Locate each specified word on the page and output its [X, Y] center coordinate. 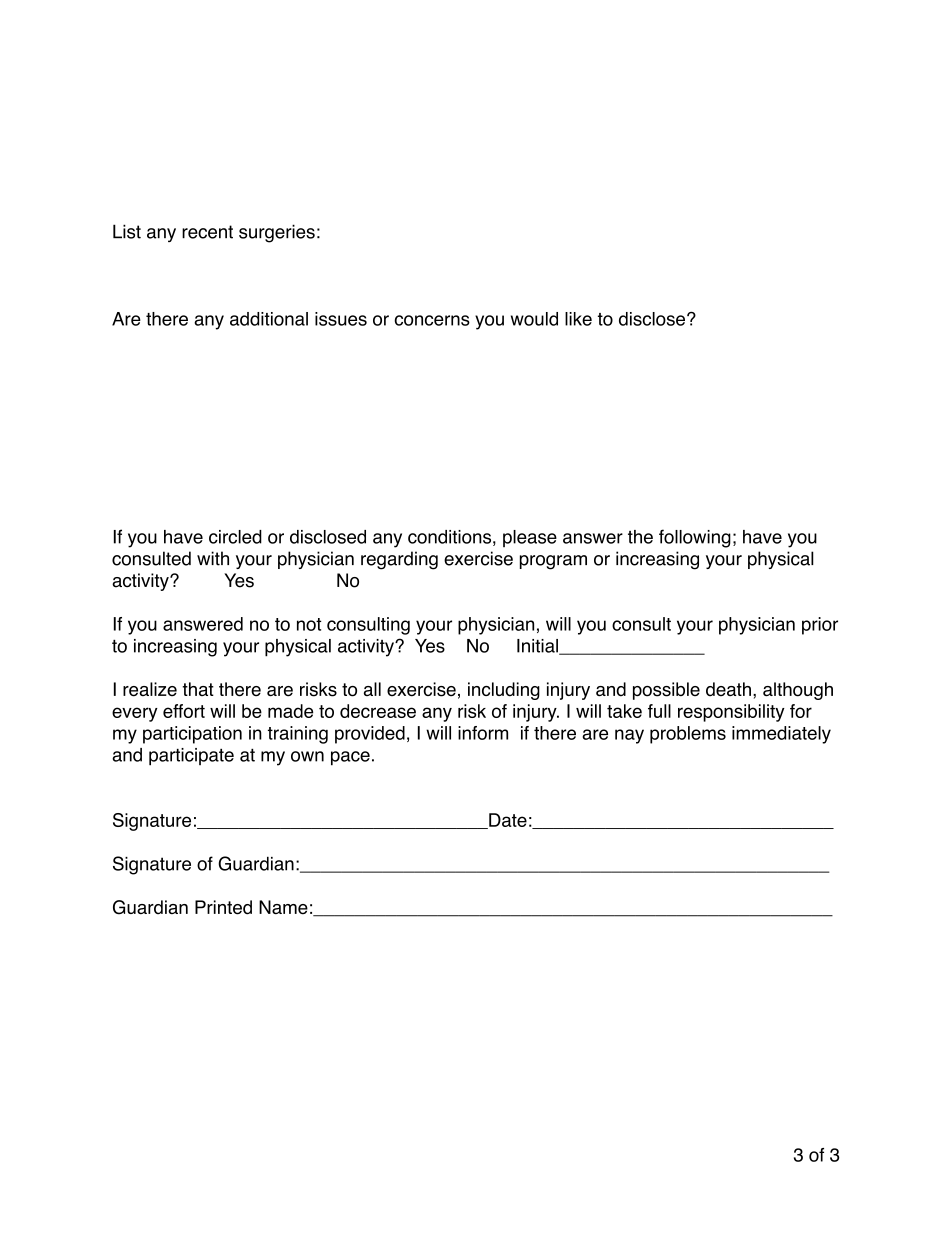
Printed [223, 907]
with [213, 558]
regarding [399, 560]
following [695, 538]
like [578, 319]
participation [192, 735]
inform [483, 733]
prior [820, 626]
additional [269, 319]
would [534, 319]
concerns [432, 320]
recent [207, 232]
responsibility [731, 713]
